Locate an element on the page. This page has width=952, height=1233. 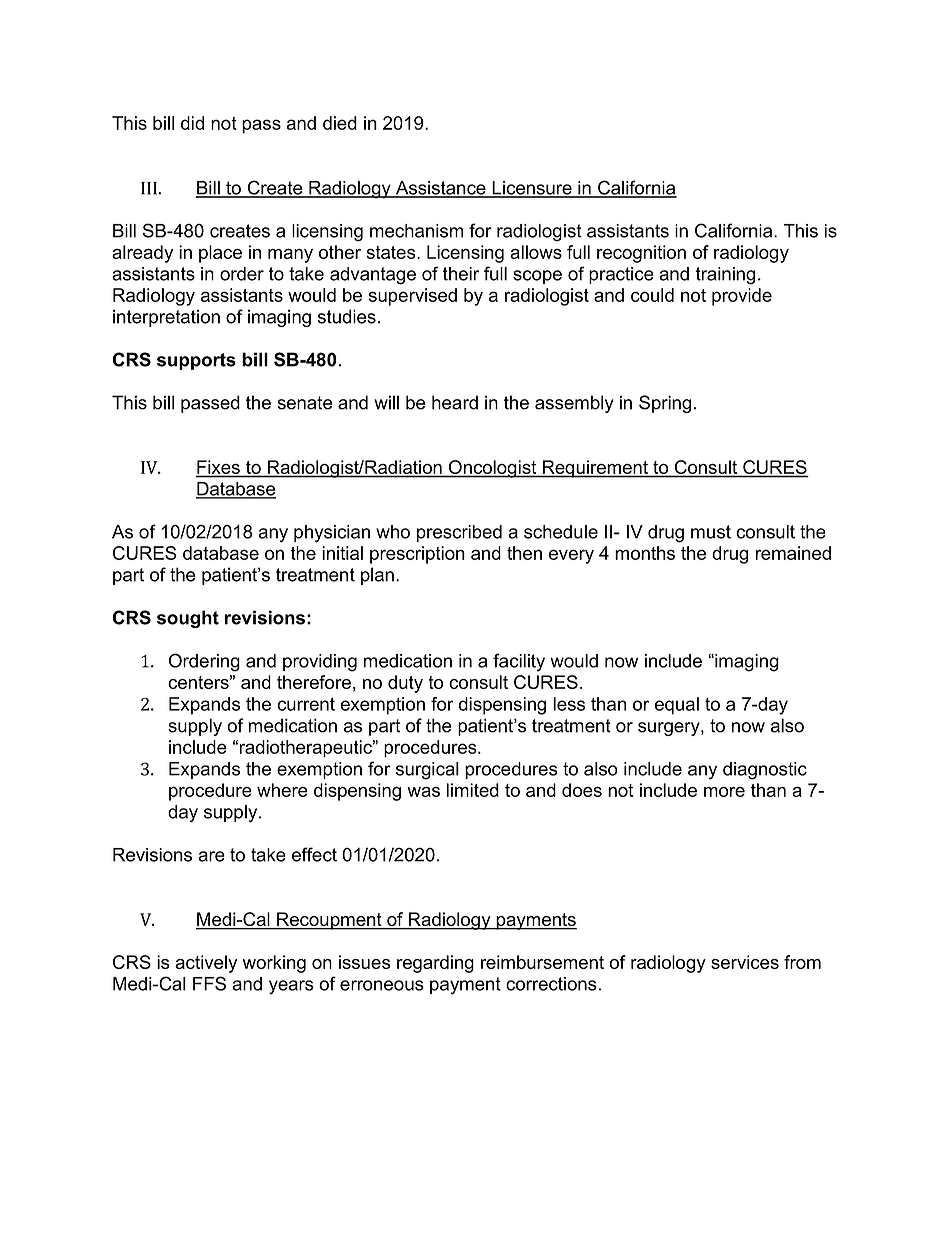
recognition is located at coordinates (641, 254).
